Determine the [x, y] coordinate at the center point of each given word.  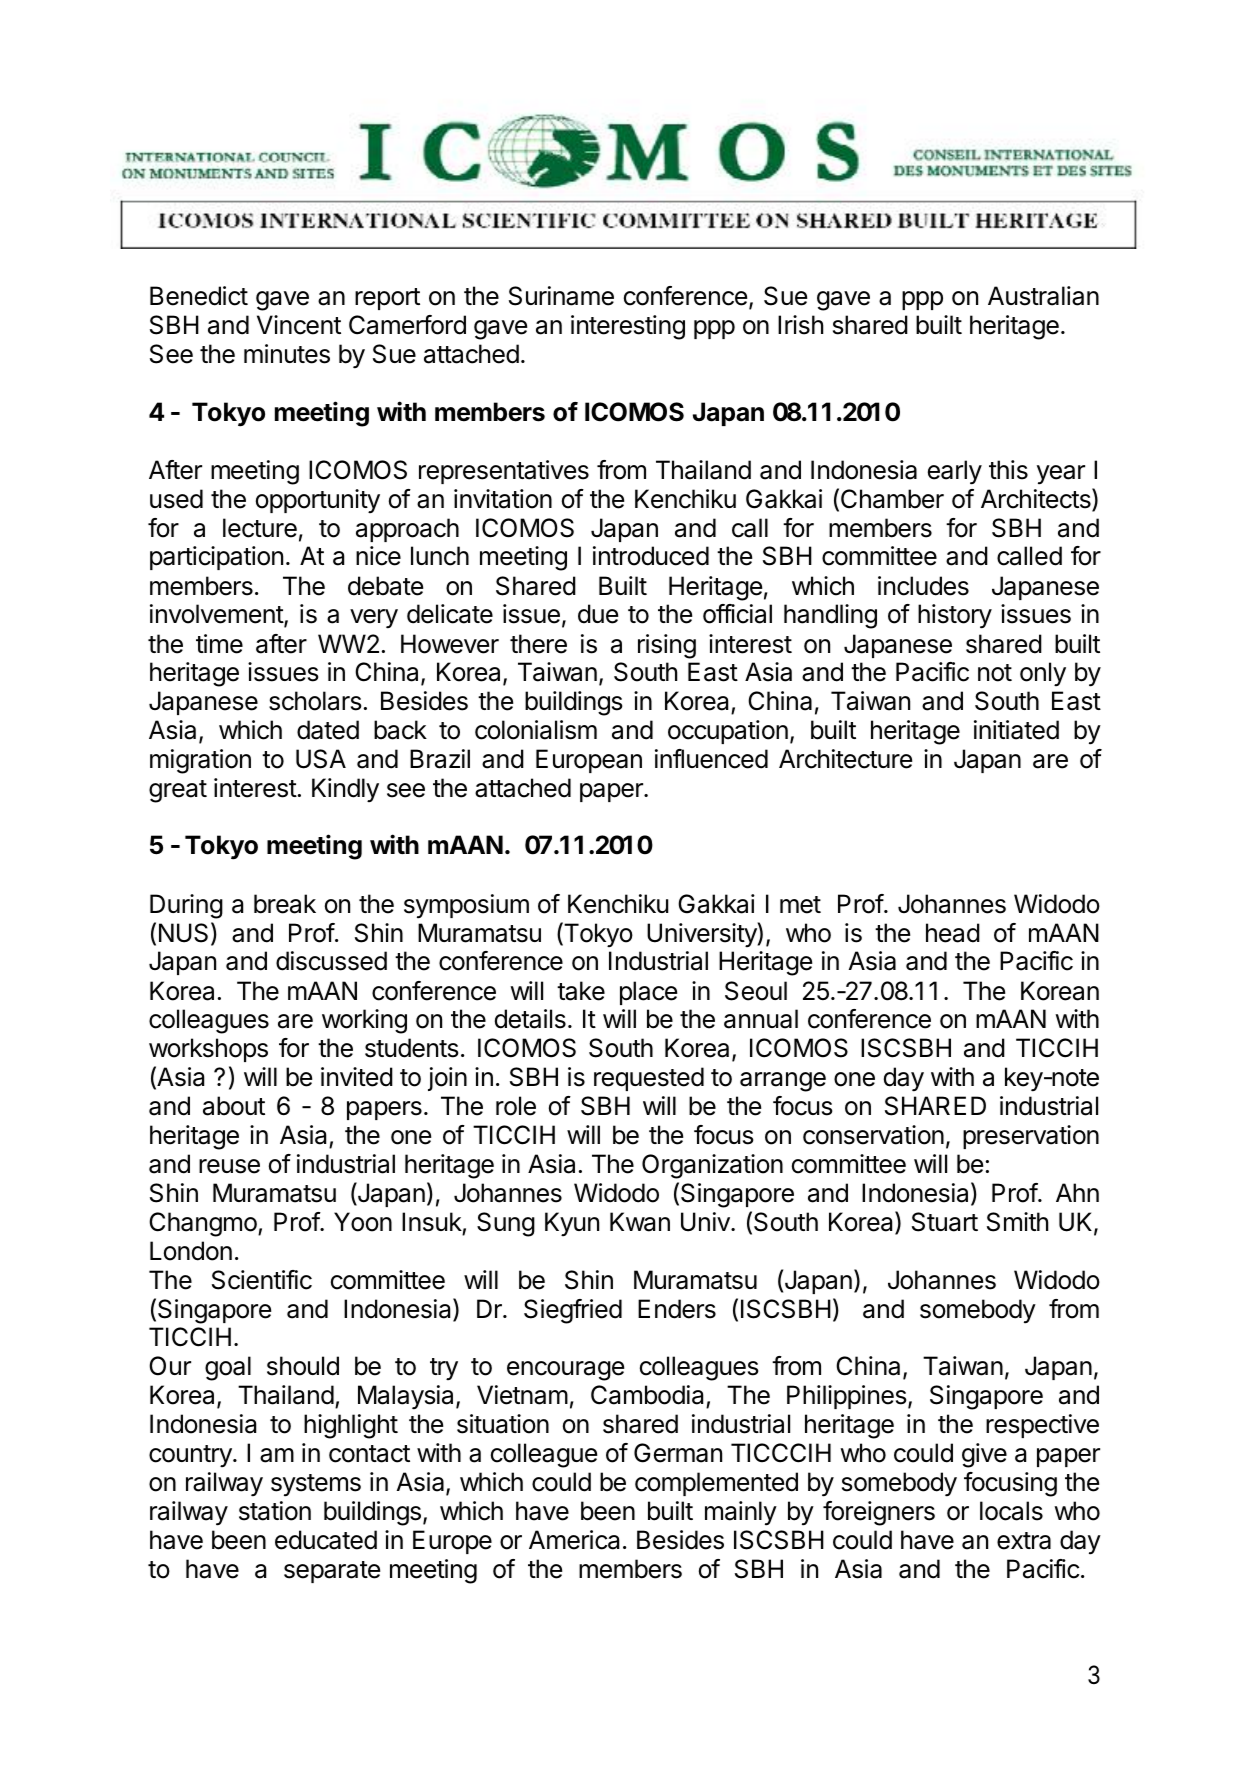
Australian [1043, 296]
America [574, 1540]
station [275, 1511]
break [285, 904]
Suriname [561, 296]
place [648, 993]
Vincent [299, 325]
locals [1011, 1511]
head [953, 933]
